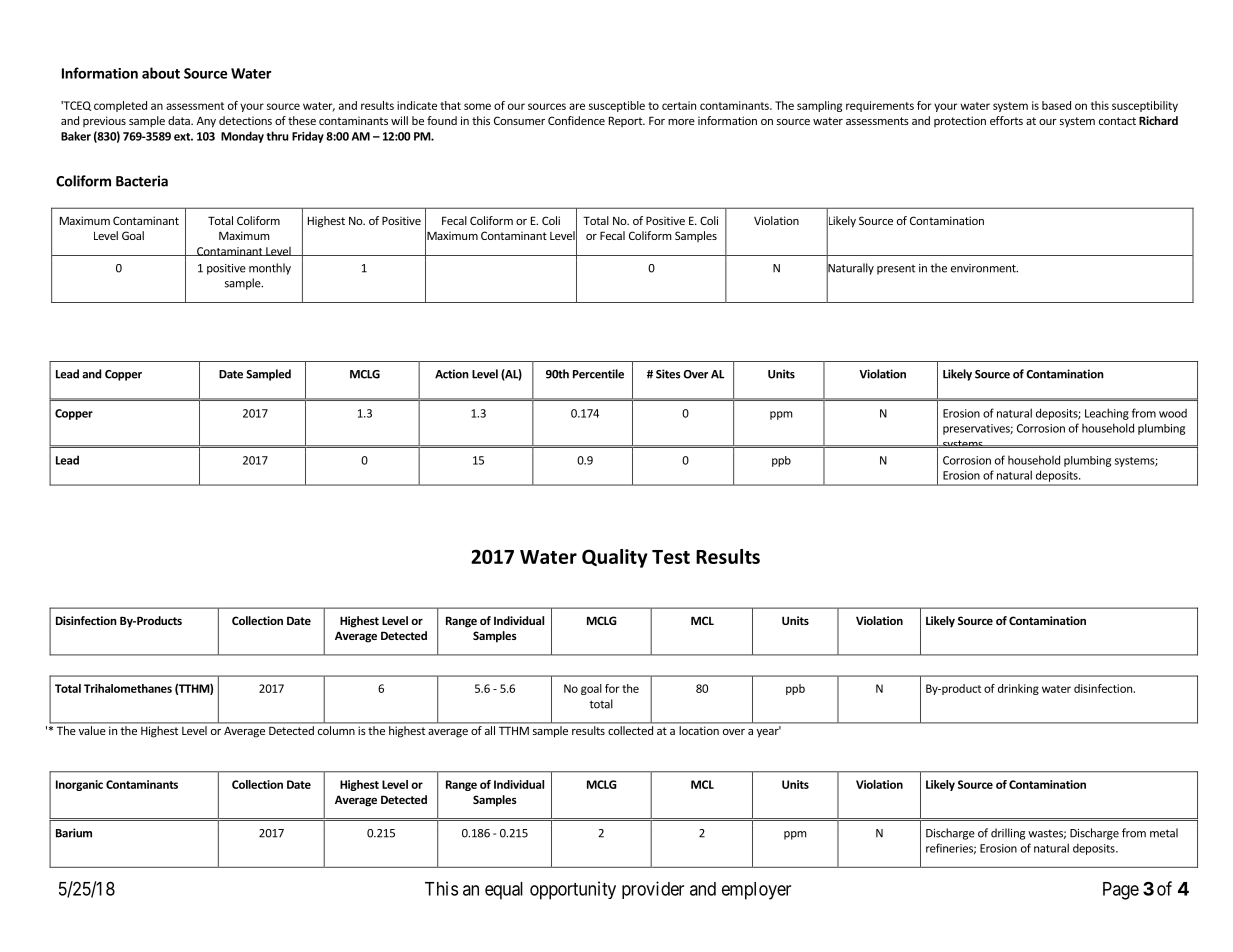 Image resolution: width=1233 pixels, height=952 pixels. I want to click on provider, so click(653, 890).
